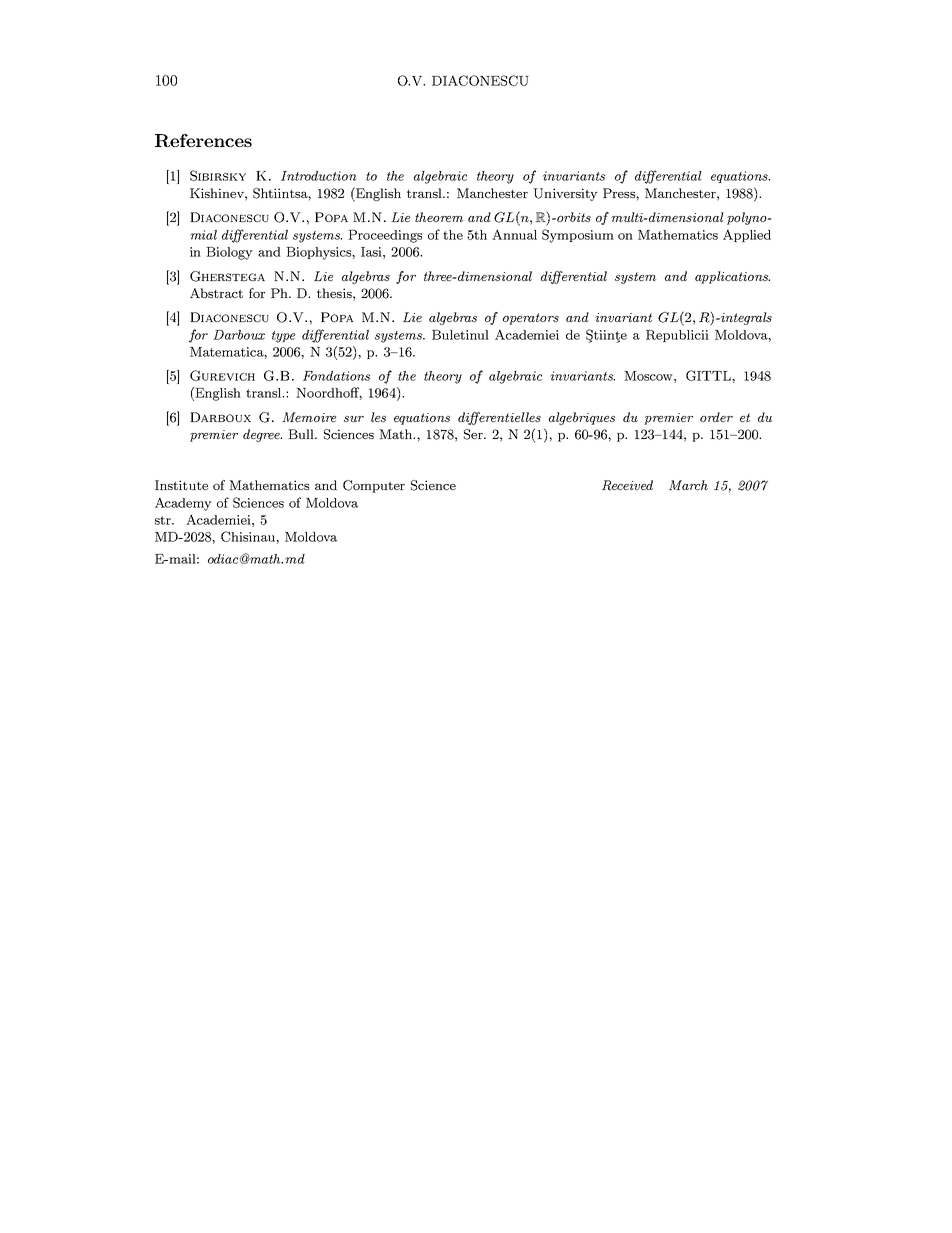  What do you see at coordinates (203, 140) in the document?
I see `References` at bounding box center [203, 140].
